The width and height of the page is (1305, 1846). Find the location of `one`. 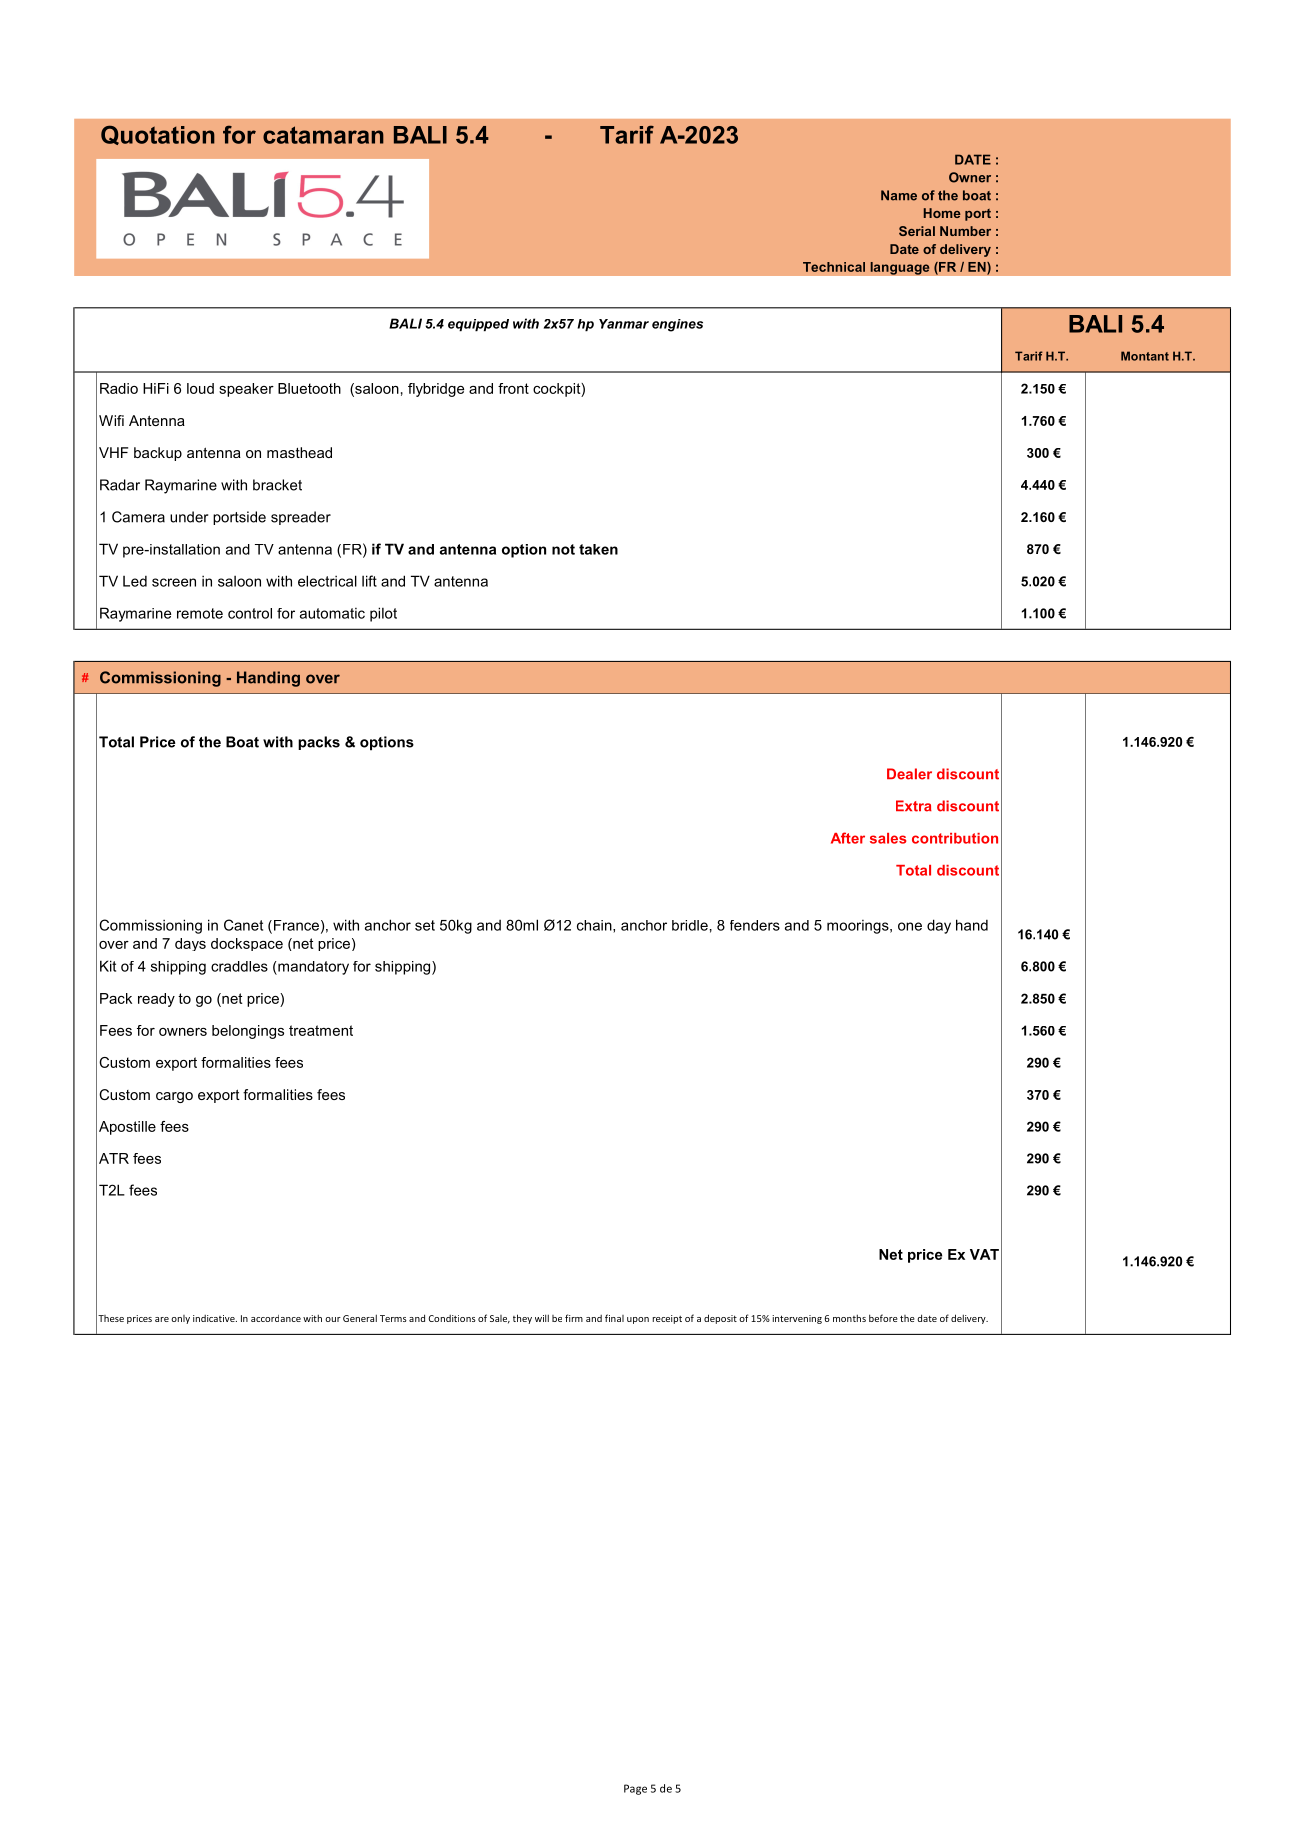

one is located at coordinates (910, 926).
